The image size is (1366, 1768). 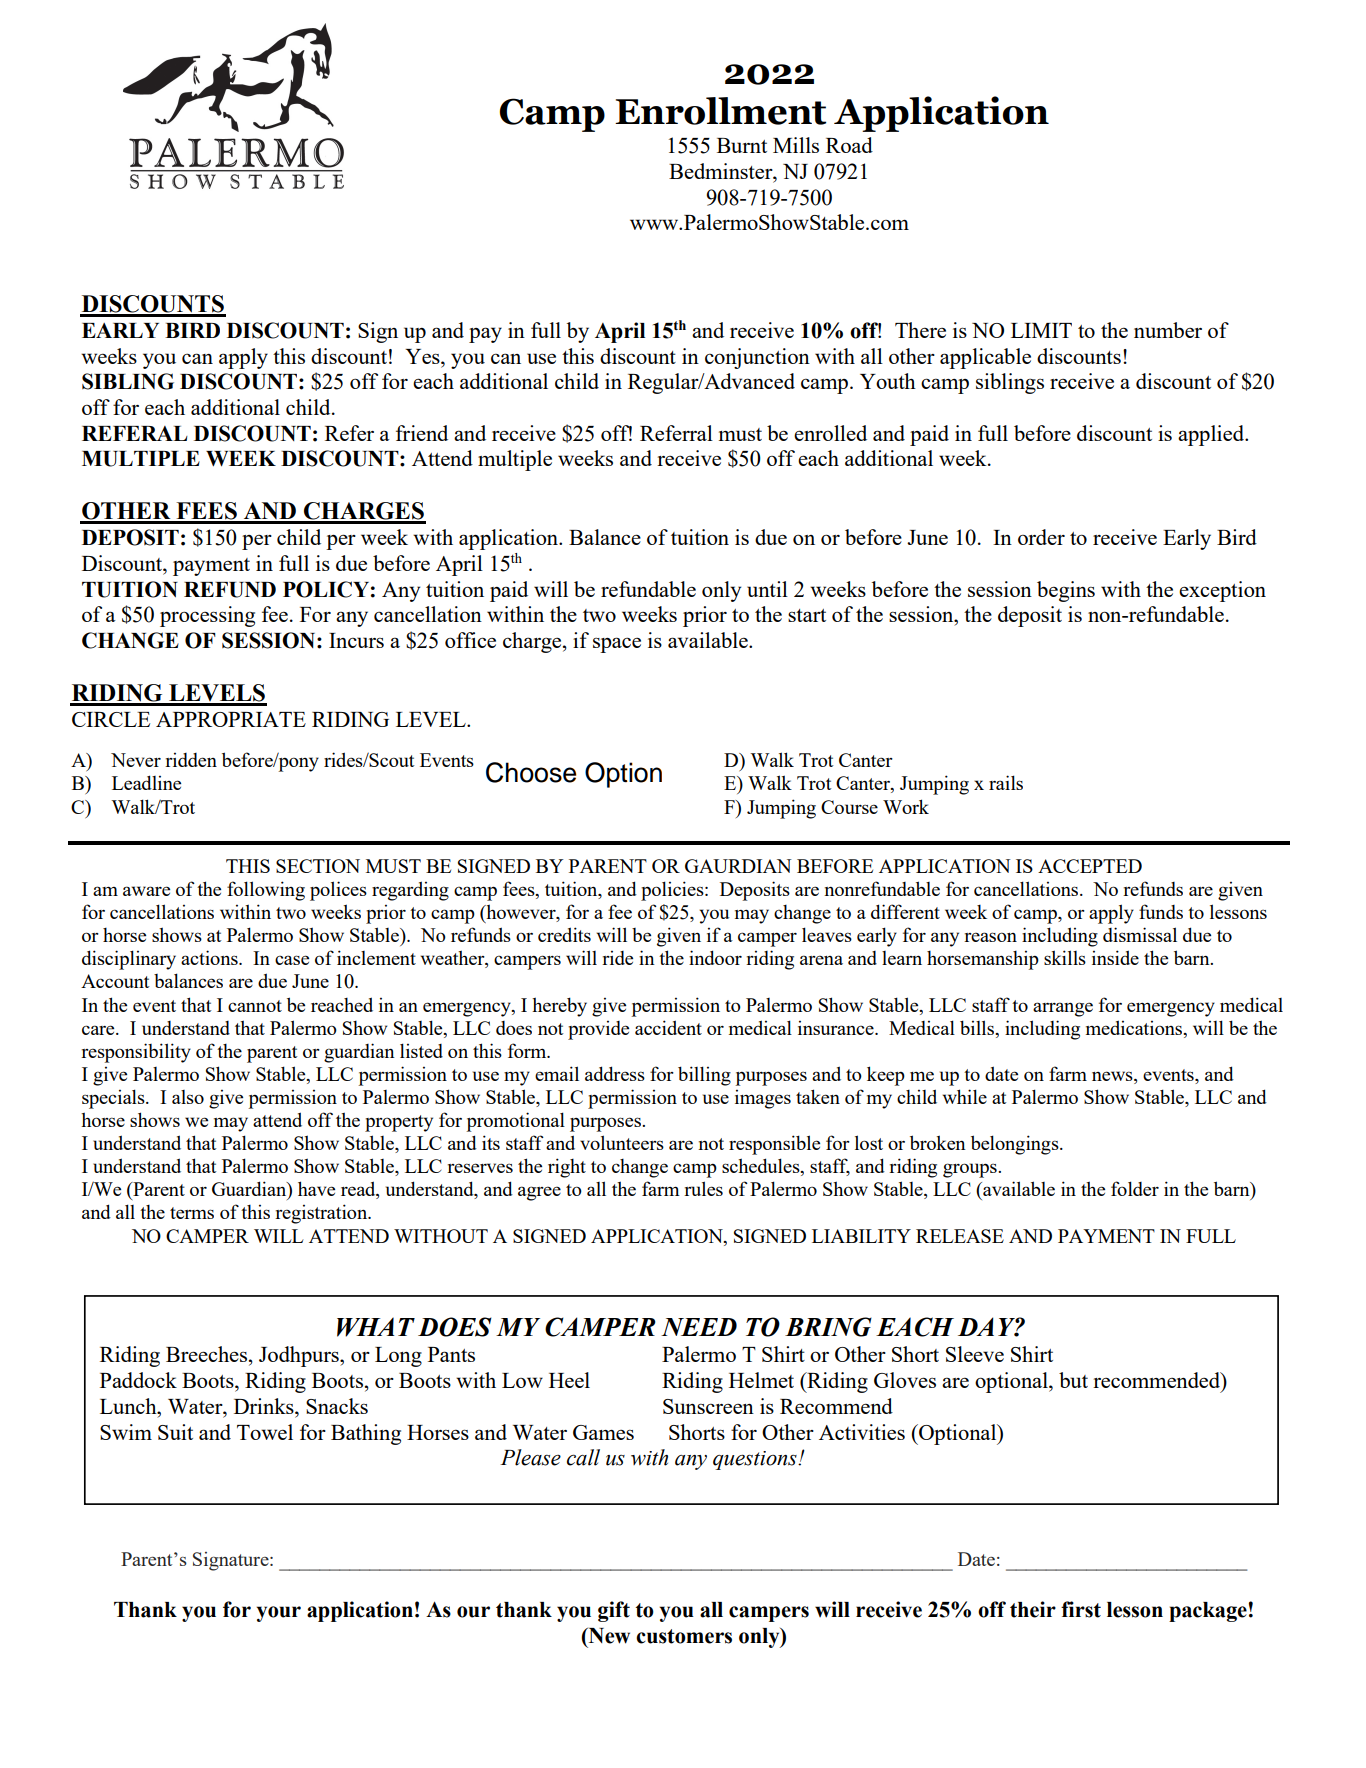 What do you see at coordinates (742, 145) in the screenshot?
I see `Burnt` at bounding box center [742, 145].
